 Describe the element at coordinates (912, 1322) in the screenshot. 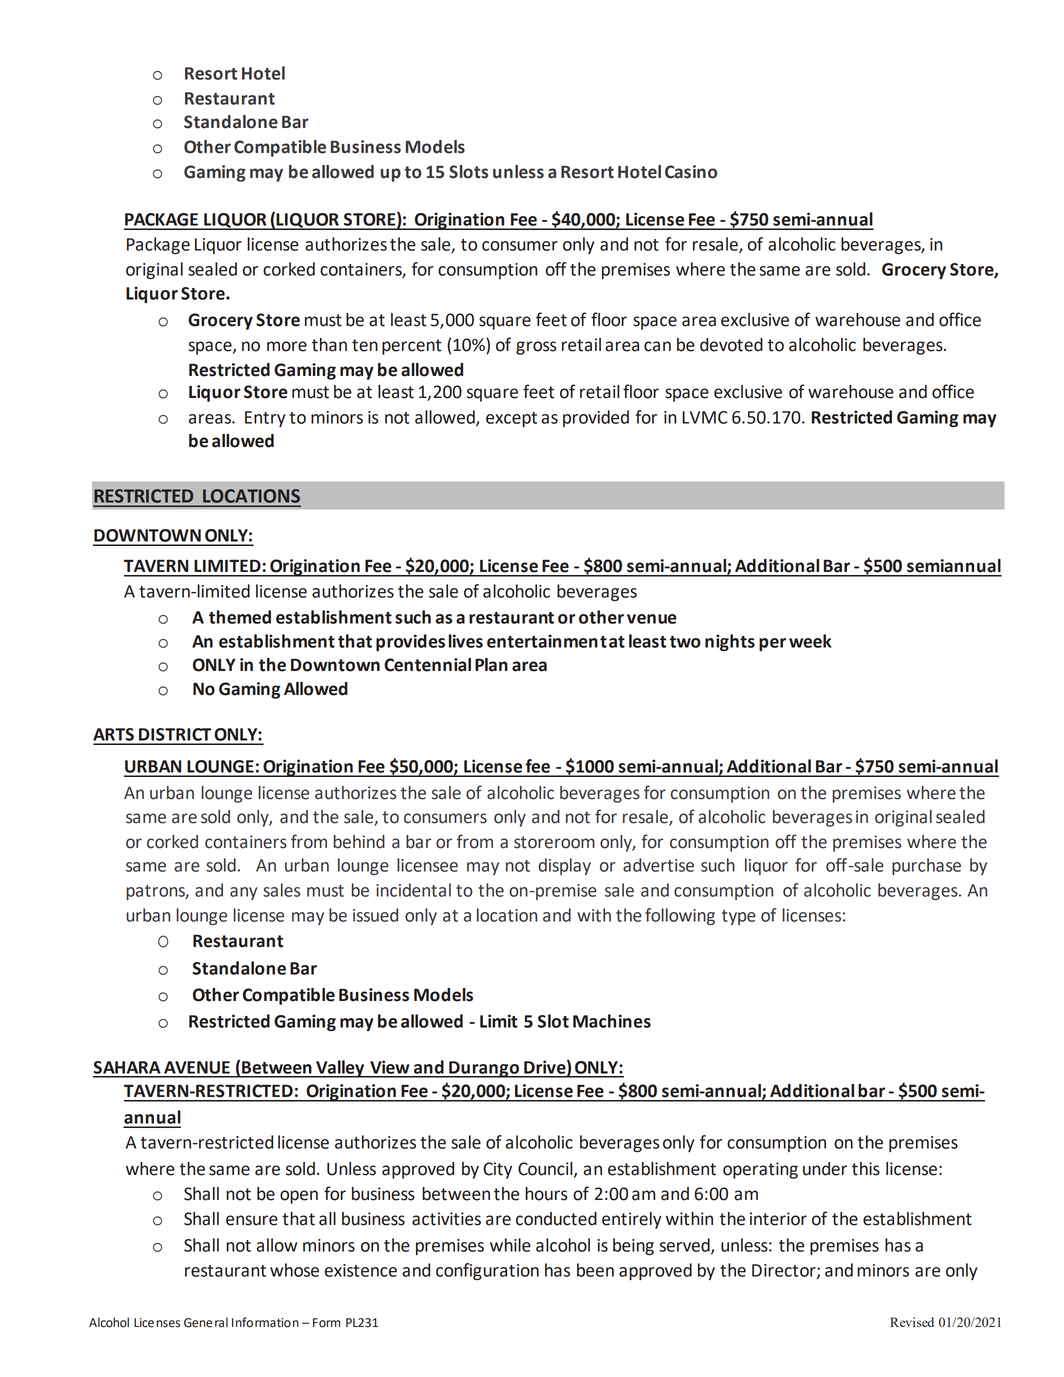

I see `Revised` at that location.
